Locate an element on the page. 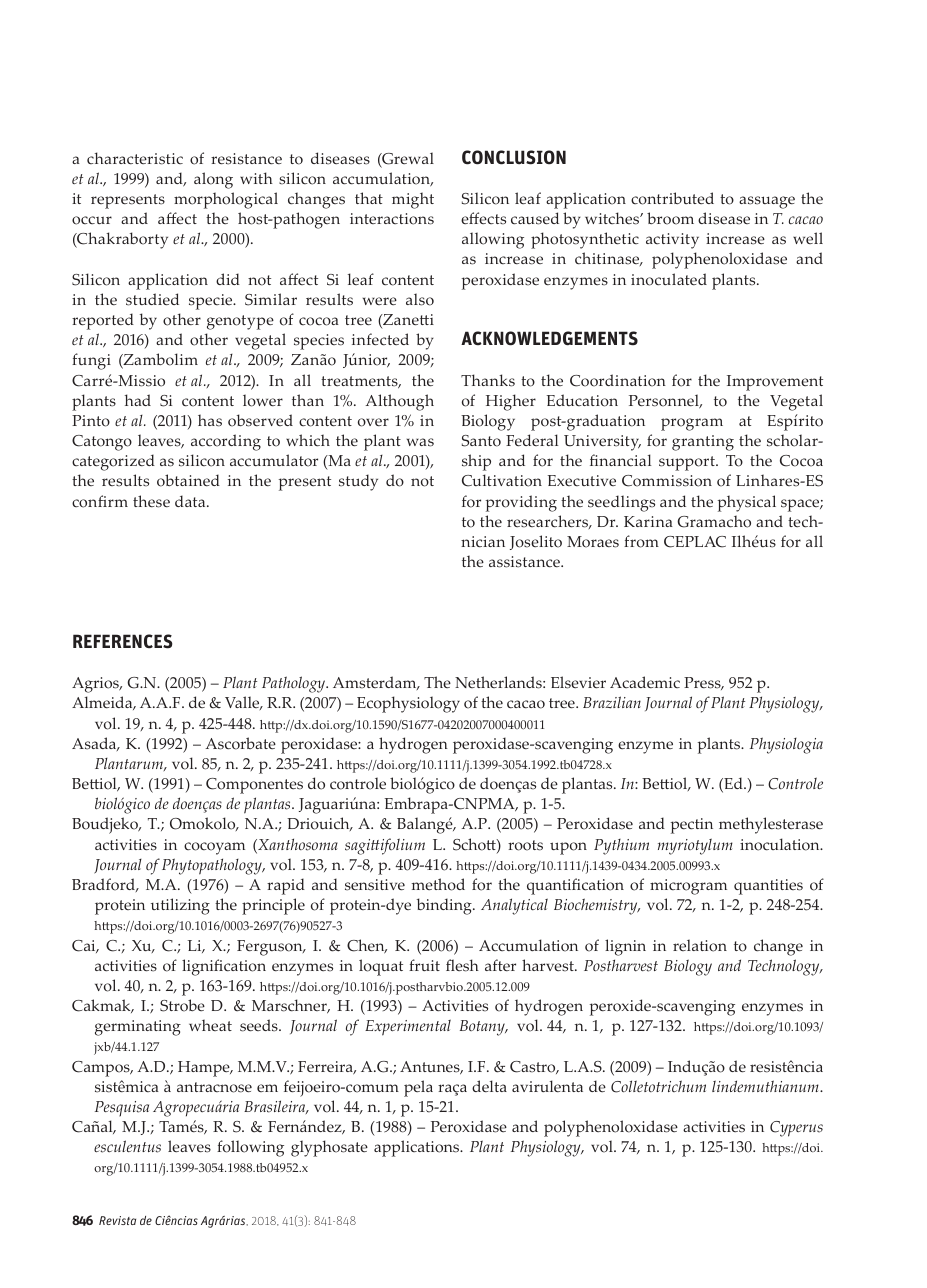  glyphosate is located at coordinates (329, 1148).
